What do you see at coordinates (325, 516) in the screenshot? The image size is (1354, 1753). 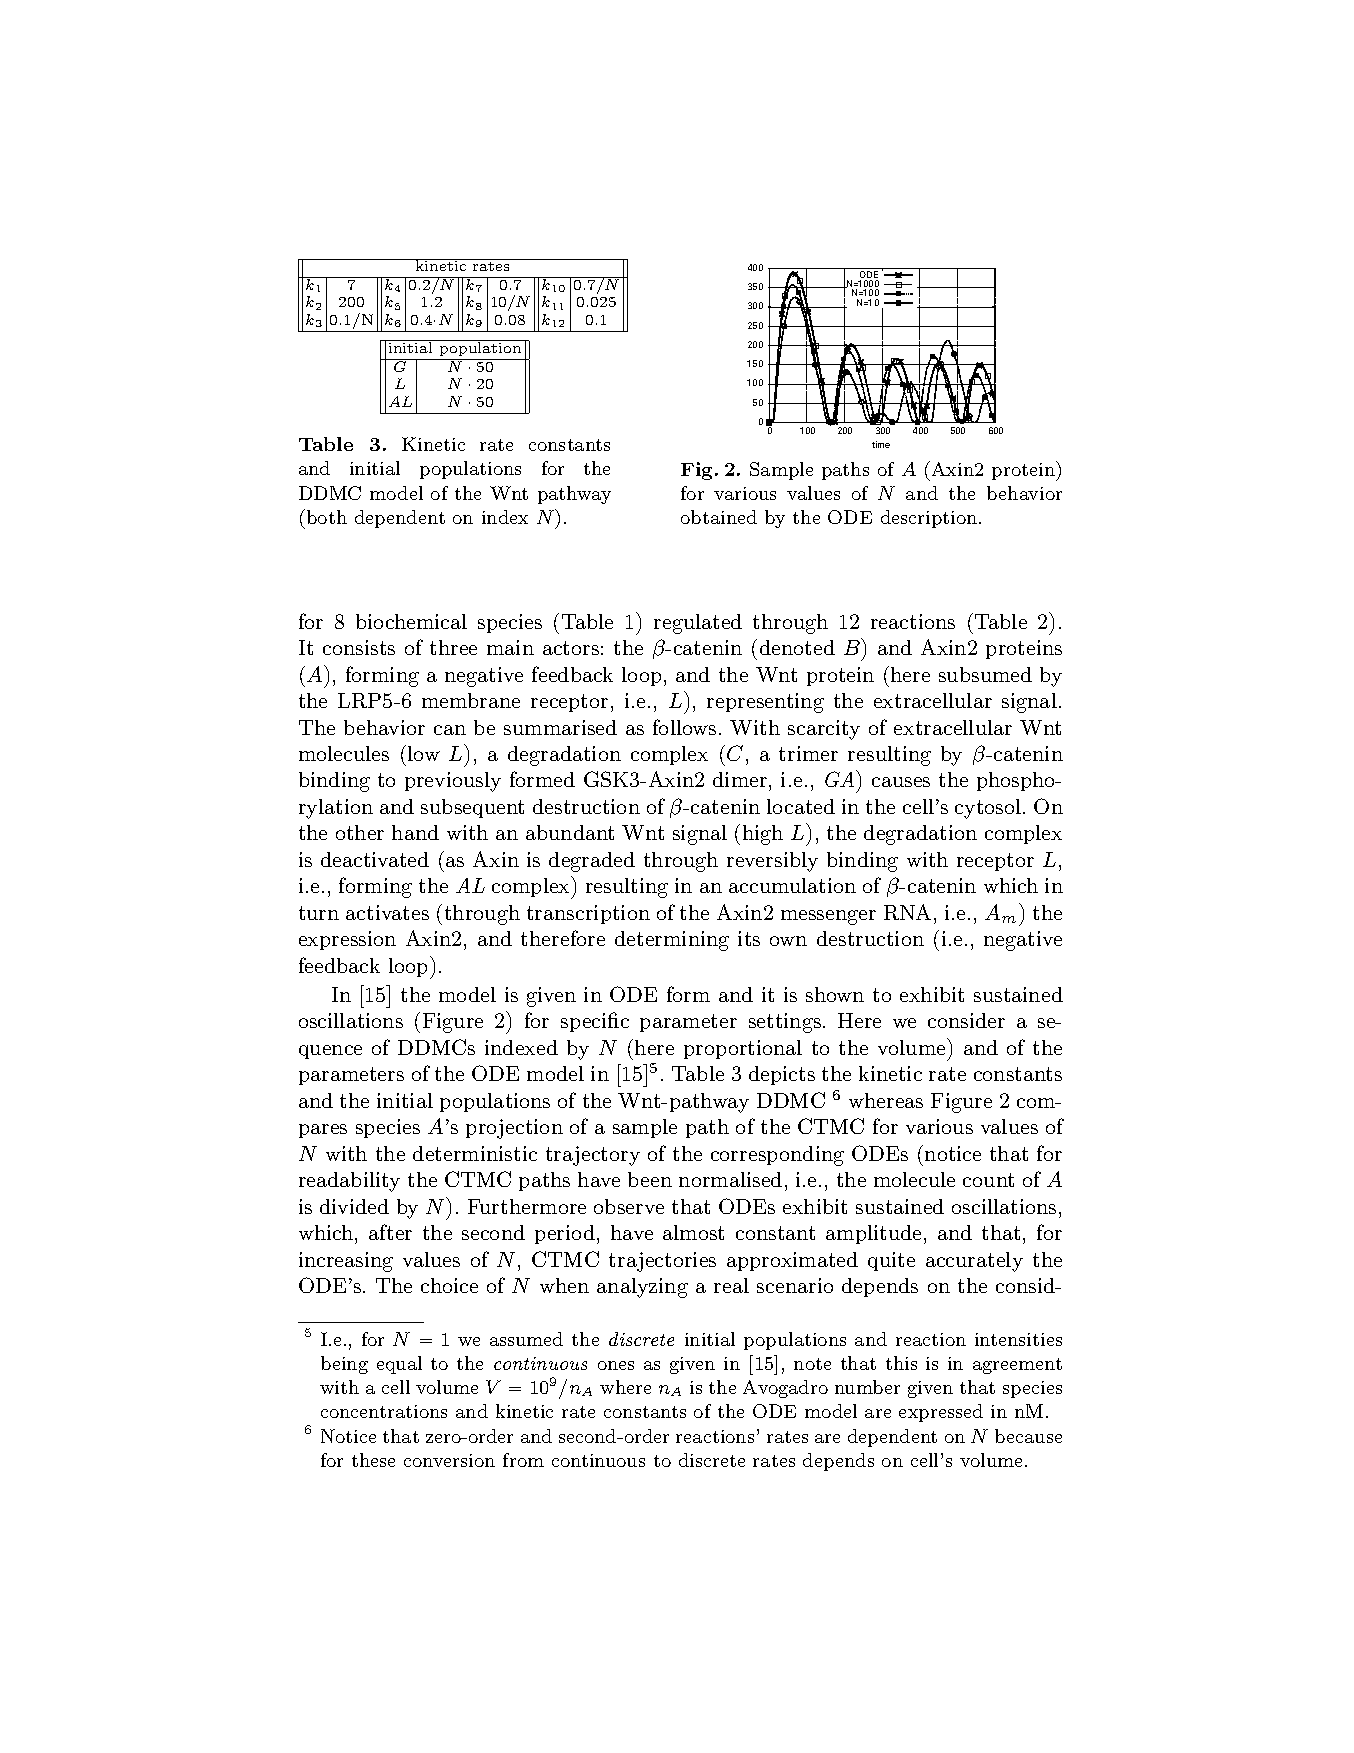 I see `both` at bounding box center [325, 516].
